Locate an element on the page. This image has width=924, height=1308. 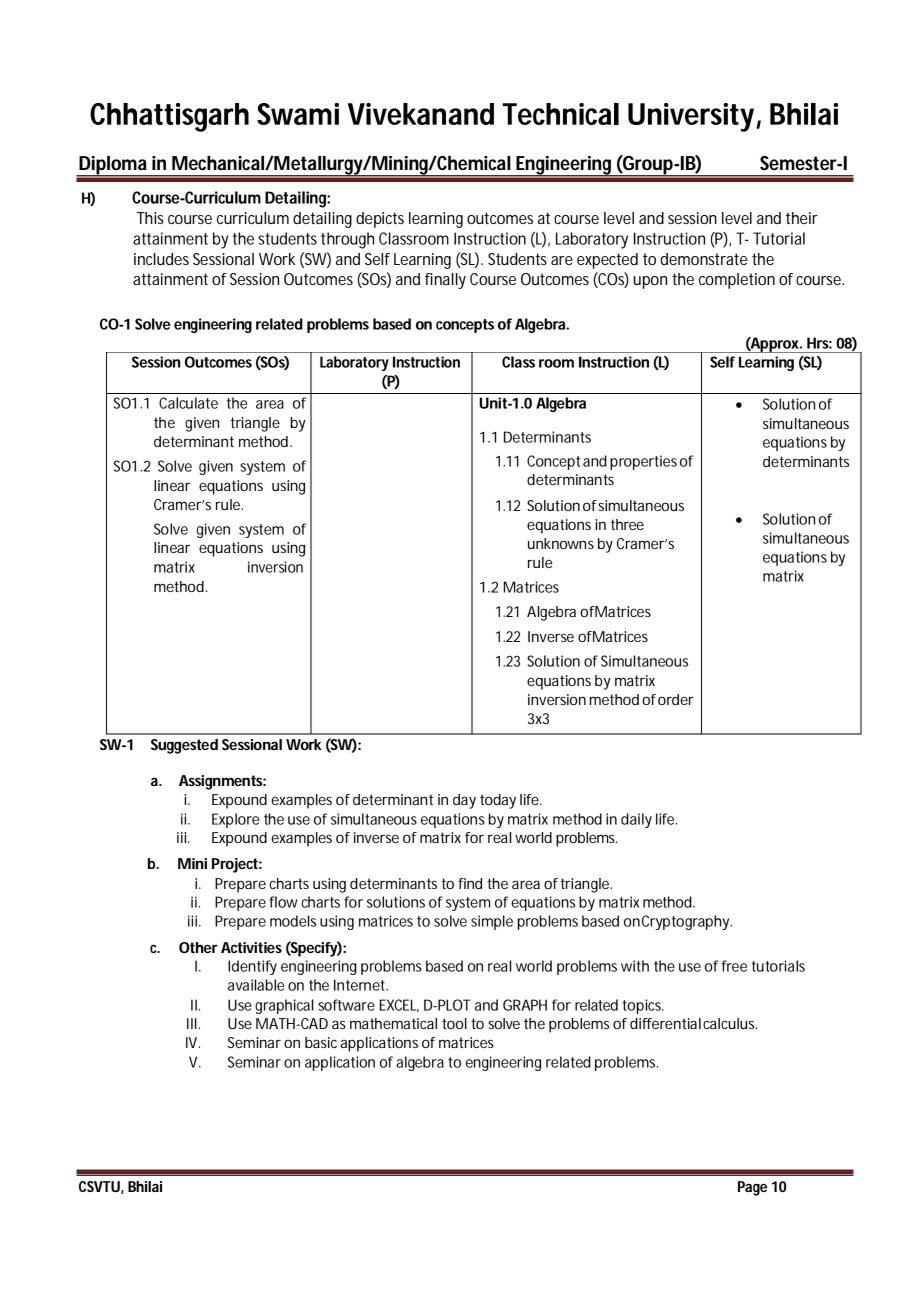
Technical is located at coordinates (561, 114).
